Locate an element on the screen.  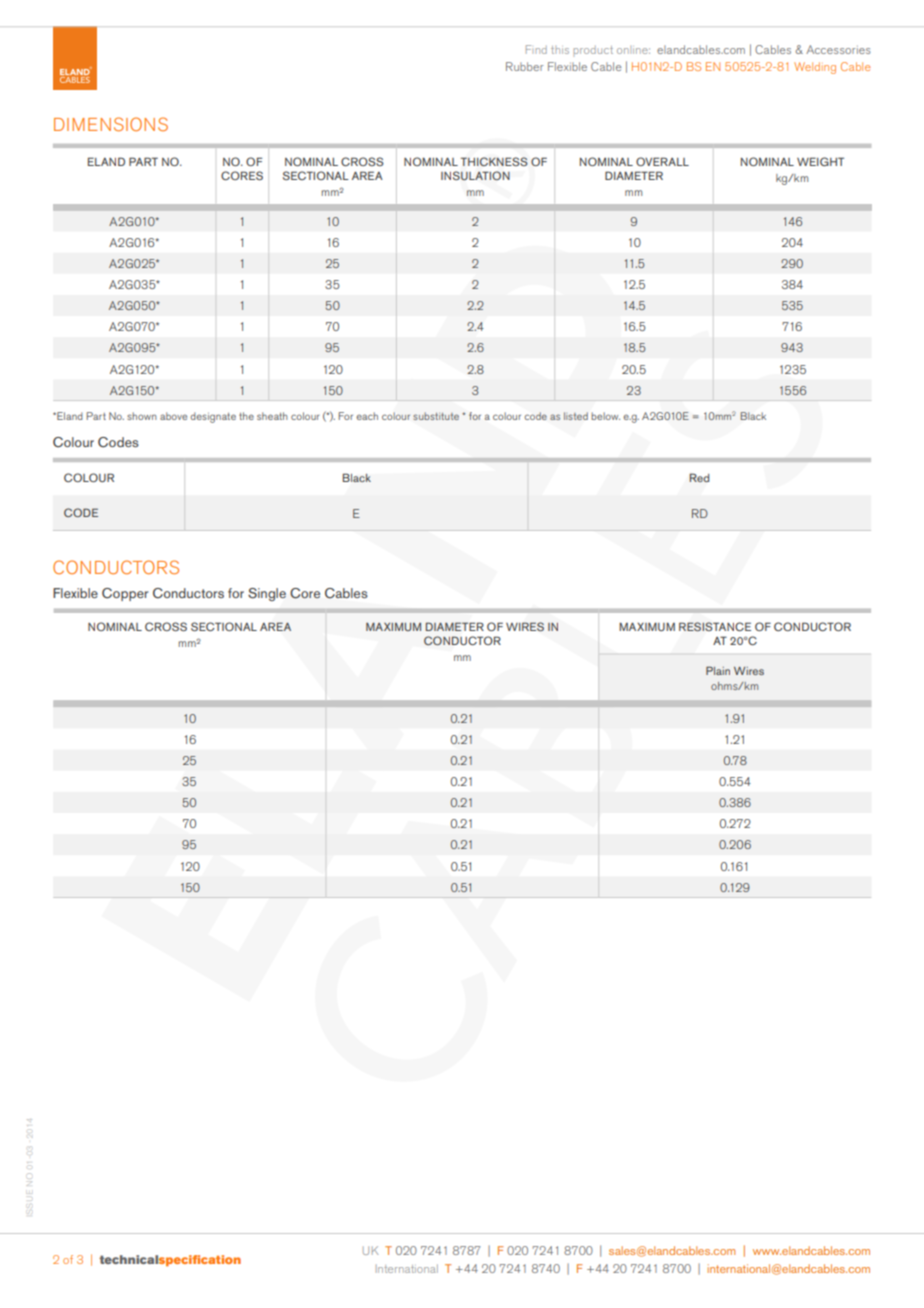
Plain is located at coordinates (718, 670).
